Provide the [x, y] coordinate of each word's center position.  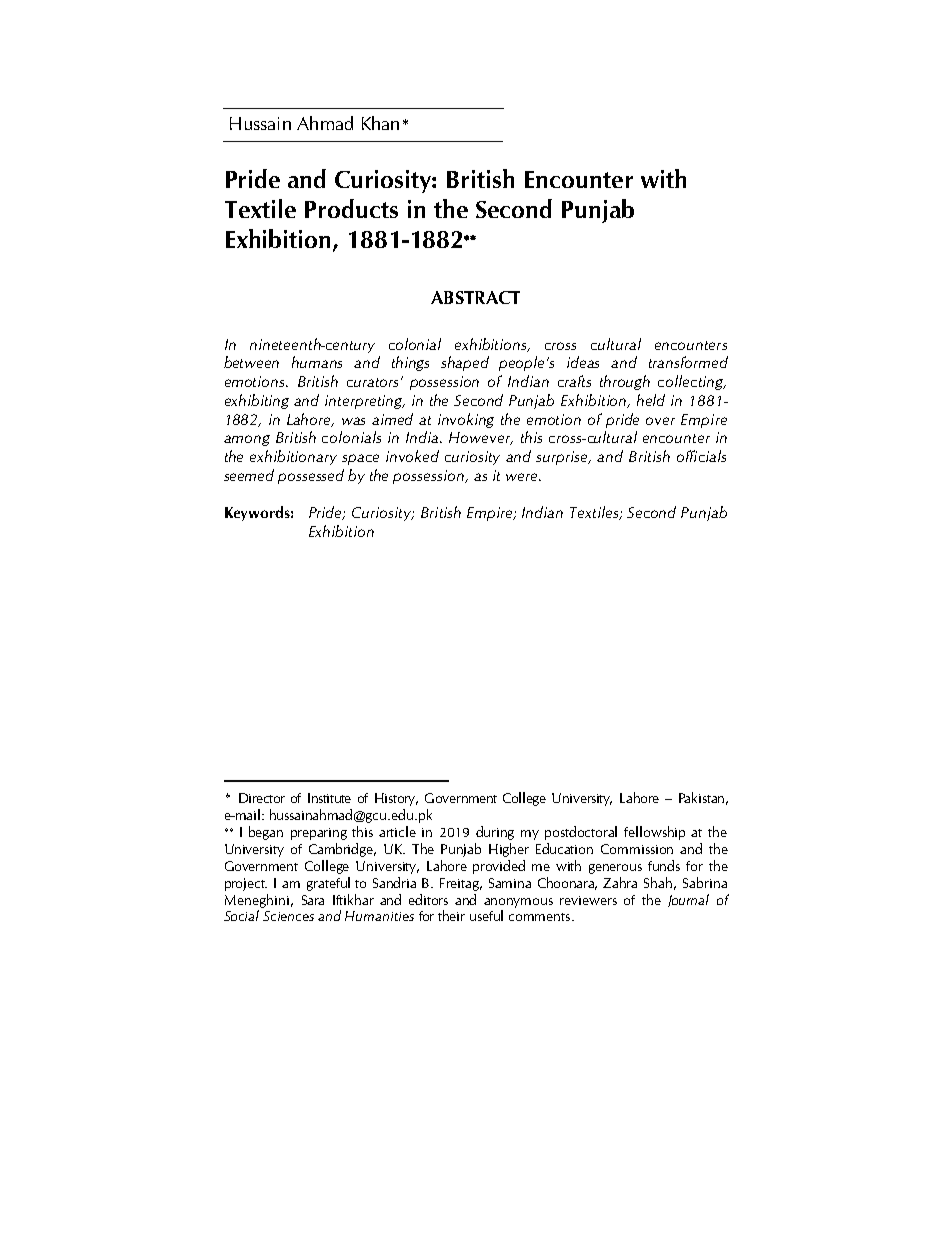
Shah [658, 882]
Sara [313, 900]
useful [486, 915]
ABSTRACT [475, 297]
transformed [688, 362]
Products [351, 208]
